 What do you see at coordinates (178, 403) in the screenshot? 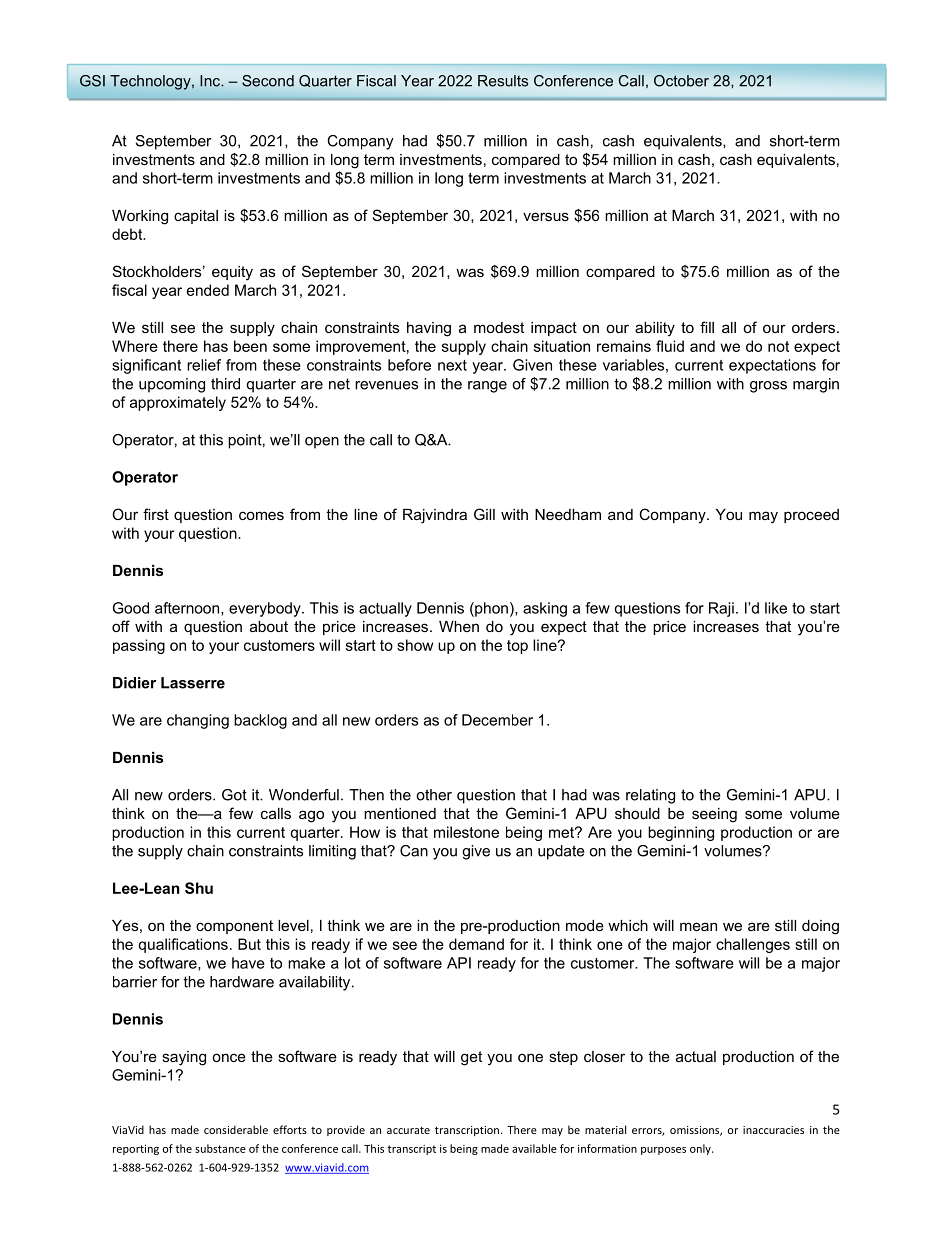
I see `approximately` at bounding box center [178, 403].
